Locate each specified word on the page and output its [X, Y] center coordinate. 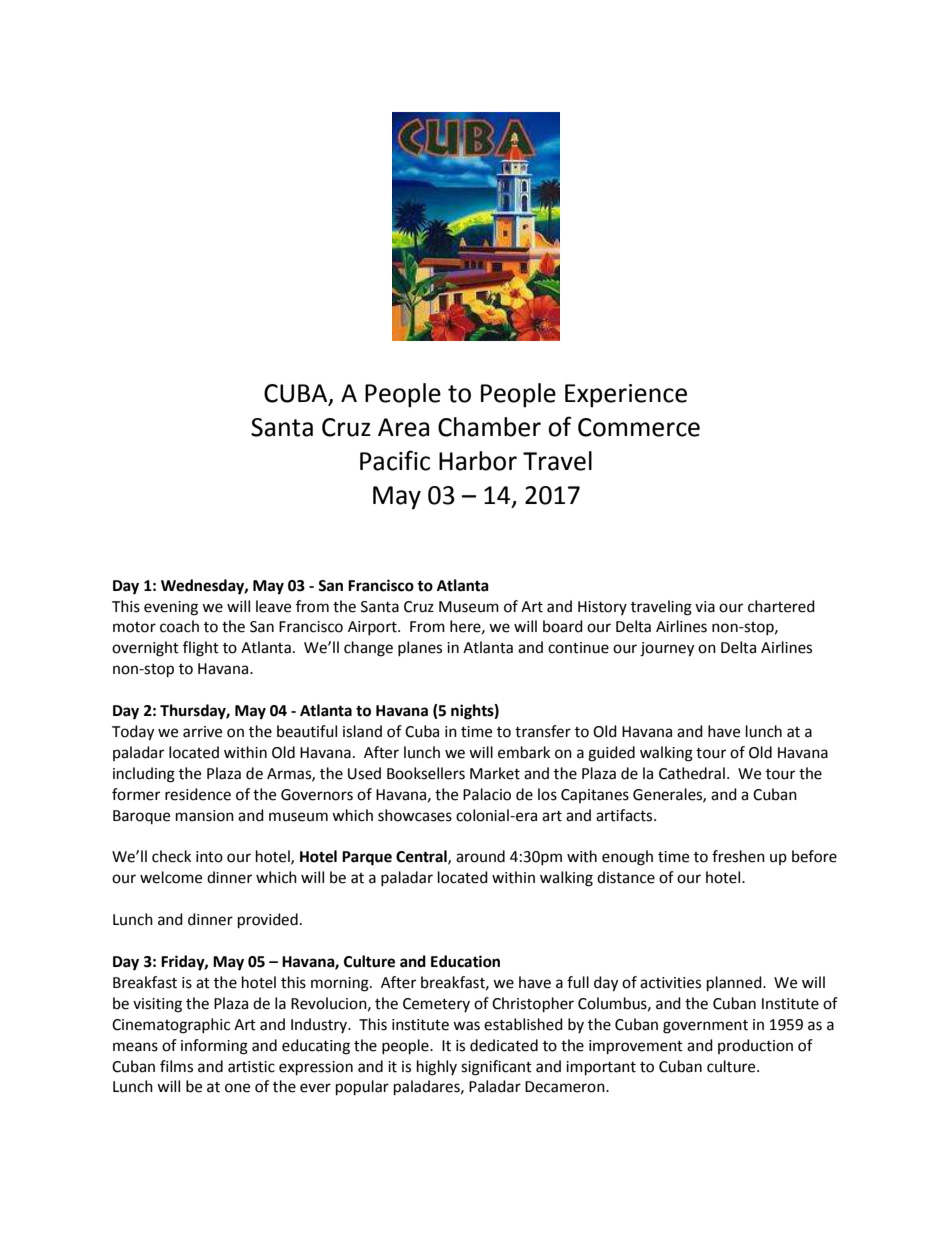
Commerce [639, 427]
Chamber [489, 427]
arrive [202, 732]
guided [611, 754]
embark [524, 752]
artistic [251, 1067]
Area [403, 427]
